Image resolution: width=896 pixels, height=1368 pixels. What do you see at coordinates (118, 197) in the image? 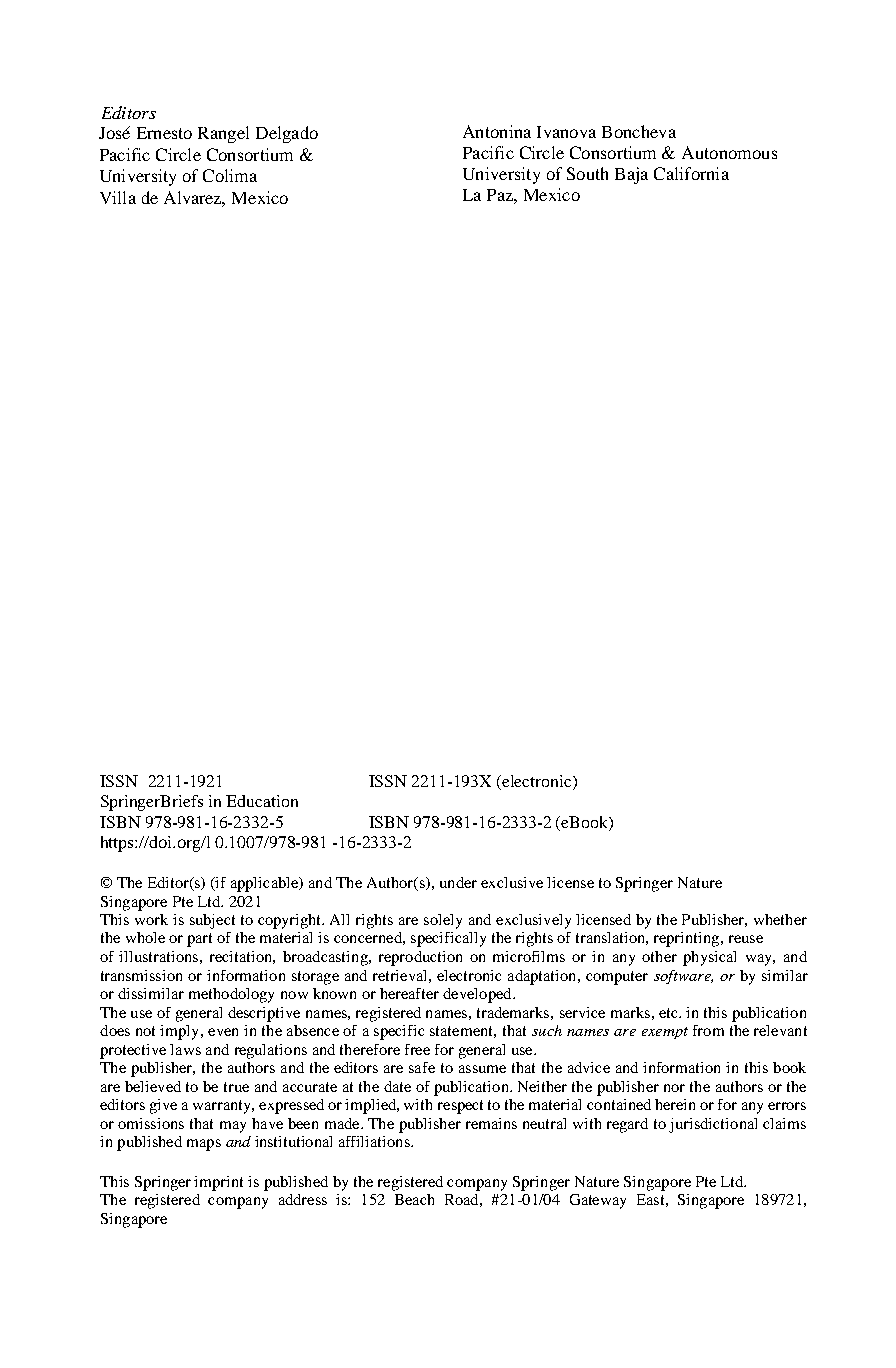
I see `Villa` at bounding box center [118, 197].
